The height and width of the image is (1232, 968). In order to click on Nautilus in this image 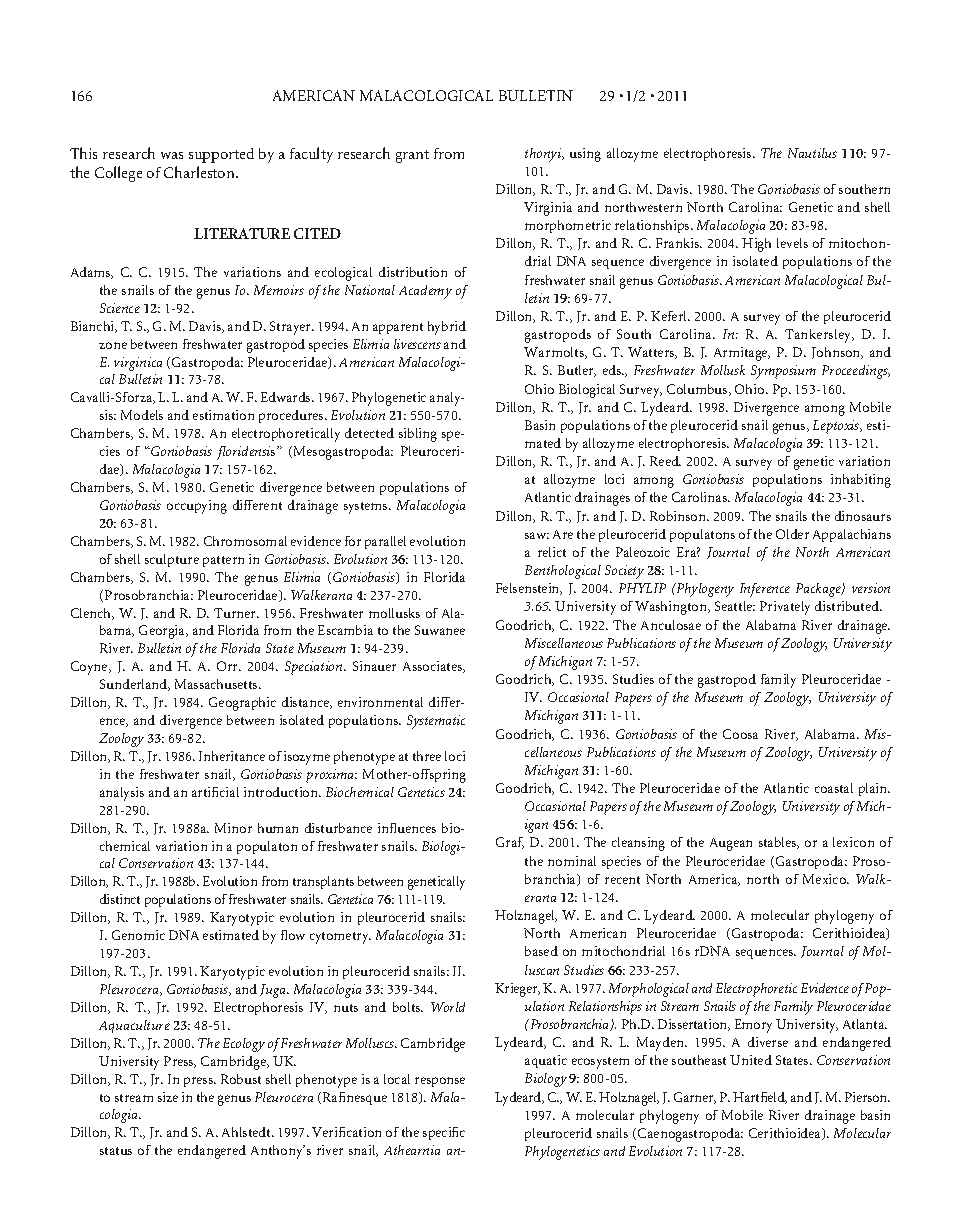, I will do `click(812, 153)`.
